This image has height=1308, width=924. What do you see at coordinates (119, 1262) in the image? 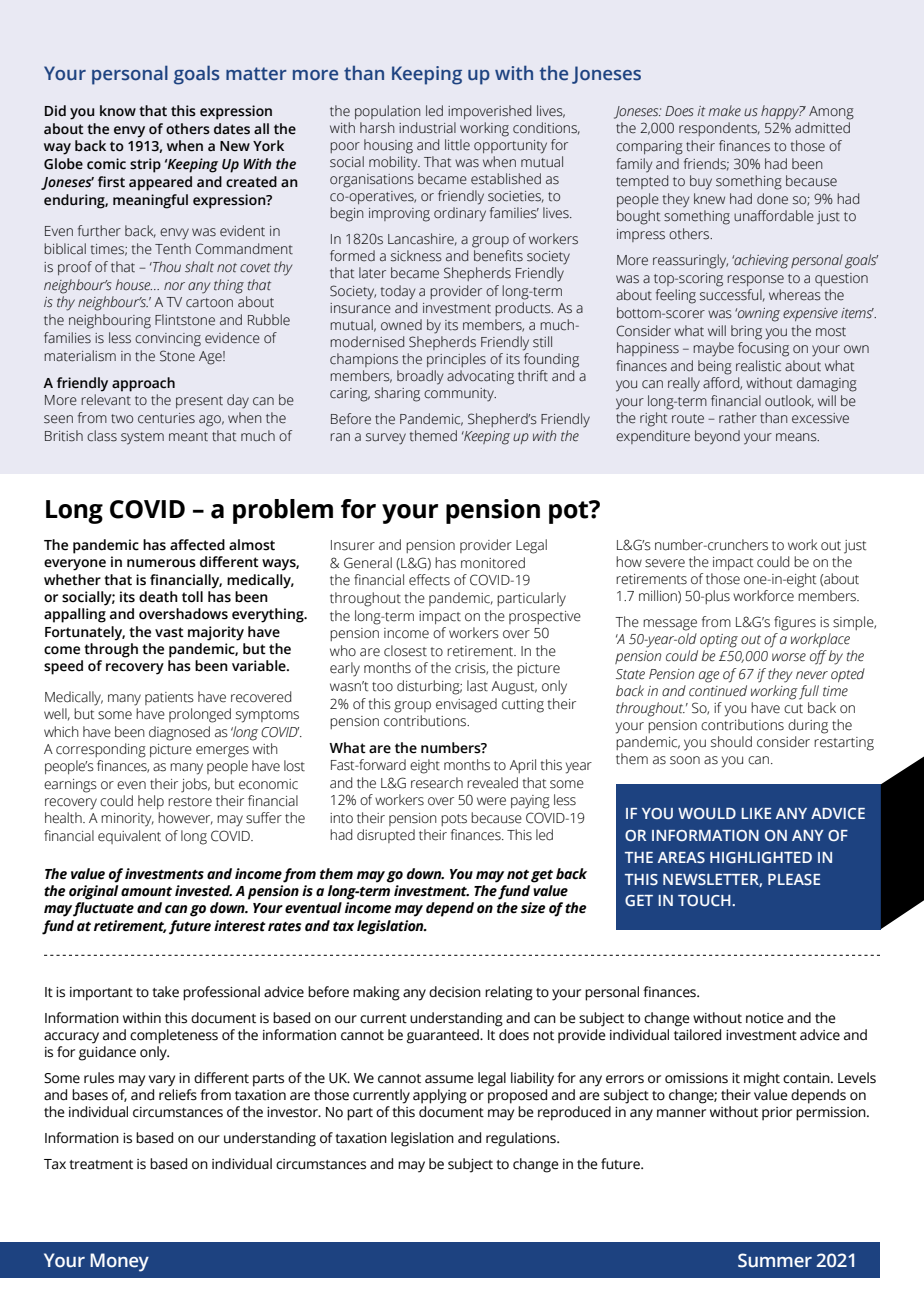
I see `Money` at bounding box center [119, 1262].
